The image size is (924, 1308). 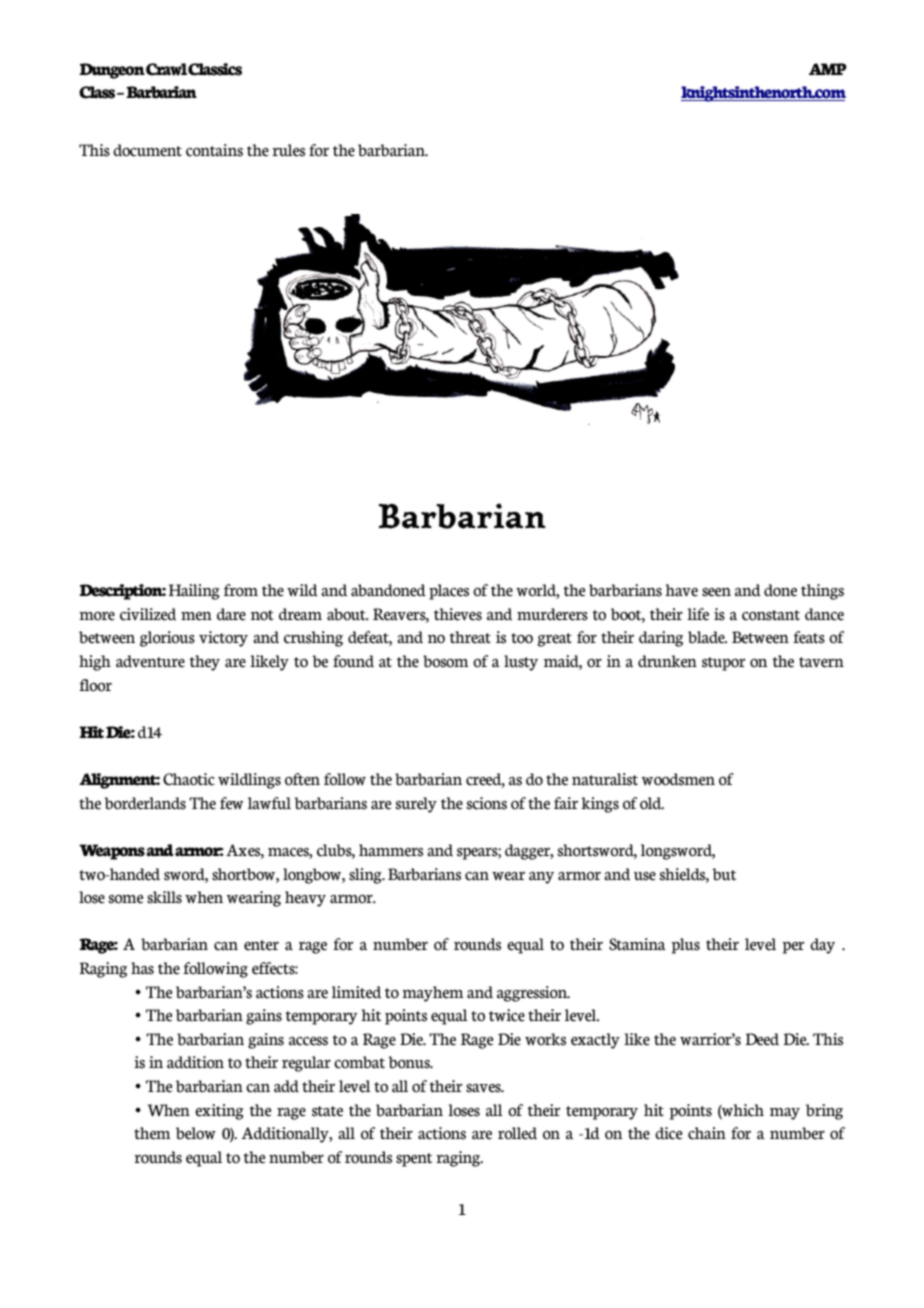 What do you see at coordinates (828, 69) in the page?
I see `AMP` at bounding box center [828, 69].
